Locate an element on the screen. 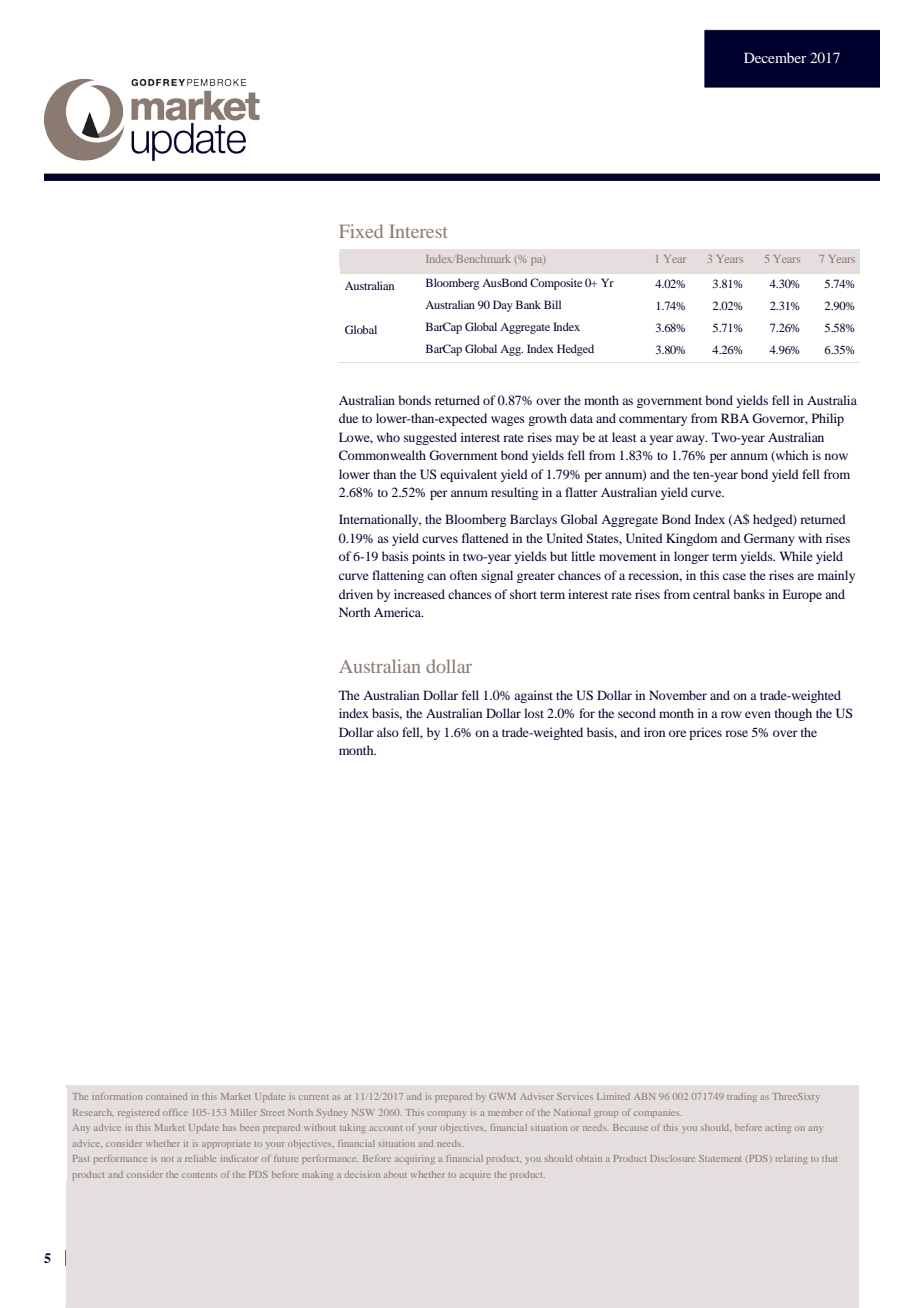 Image resolution: width=924 pixels, height=1308 pixels. even is located at coordinates (758, 714).
